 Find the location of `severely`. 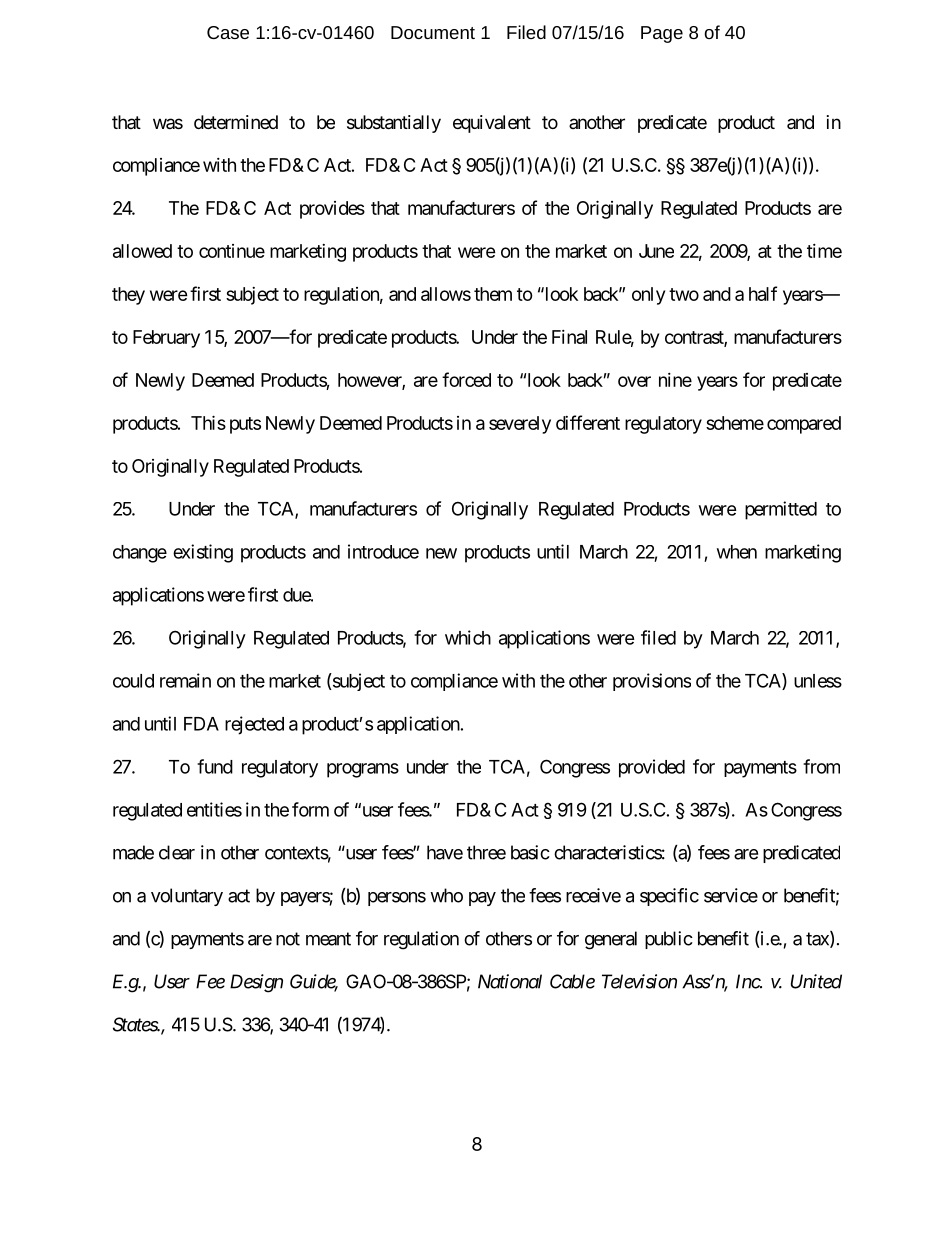

severely is located at coordinates (520, 425).
